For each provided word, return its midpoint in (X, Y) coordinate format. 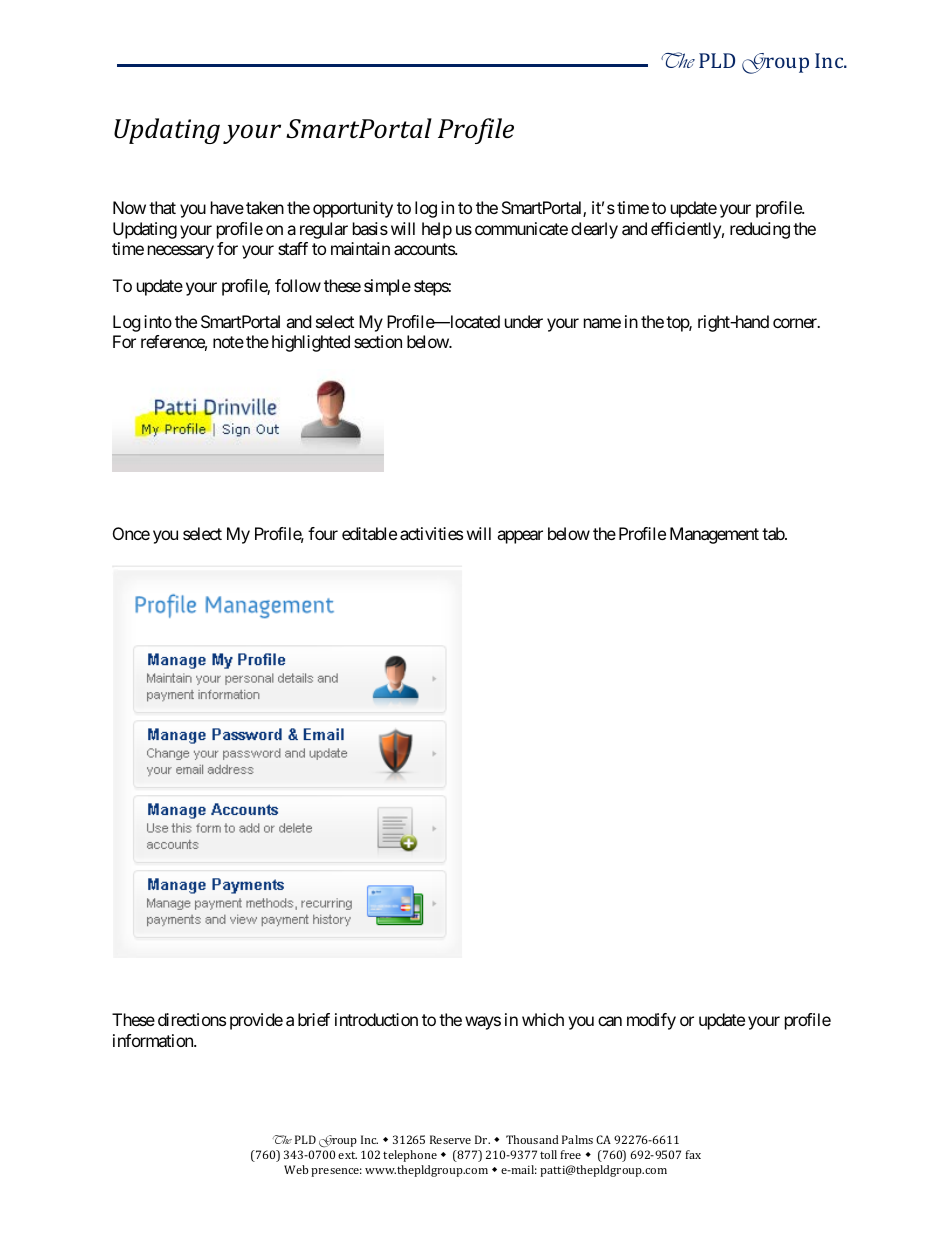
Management (714, 535)
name (602, 323)
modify (651, 1021)
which (543, 1019)
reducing (760, 230)
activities (431, 533)
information (154, 1040)
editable (369, 533)
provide (256, 1021)
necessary (181, 252)
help (437, 230)
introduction (376, 1019)
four (323, 533)
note (228, 342)
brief (314, 1019)
